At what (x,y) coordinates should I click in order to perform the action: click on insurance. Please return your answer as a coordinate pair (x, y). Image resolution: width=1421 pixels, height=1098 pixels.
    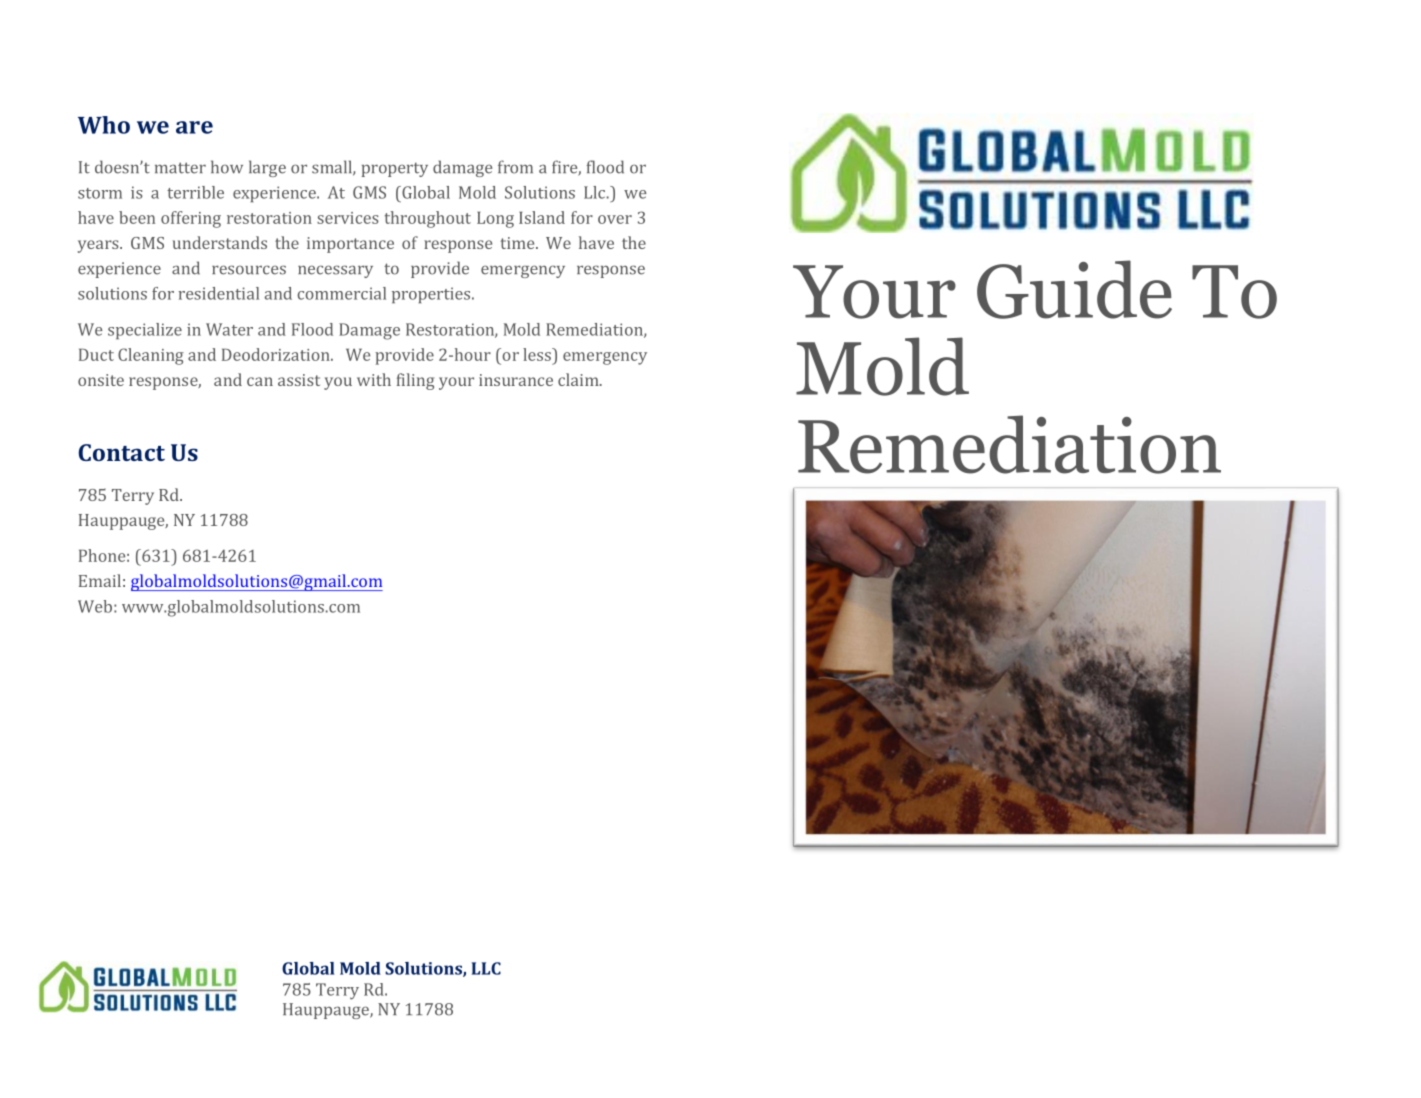
    Looking at the image, I should click on (516, 380).
